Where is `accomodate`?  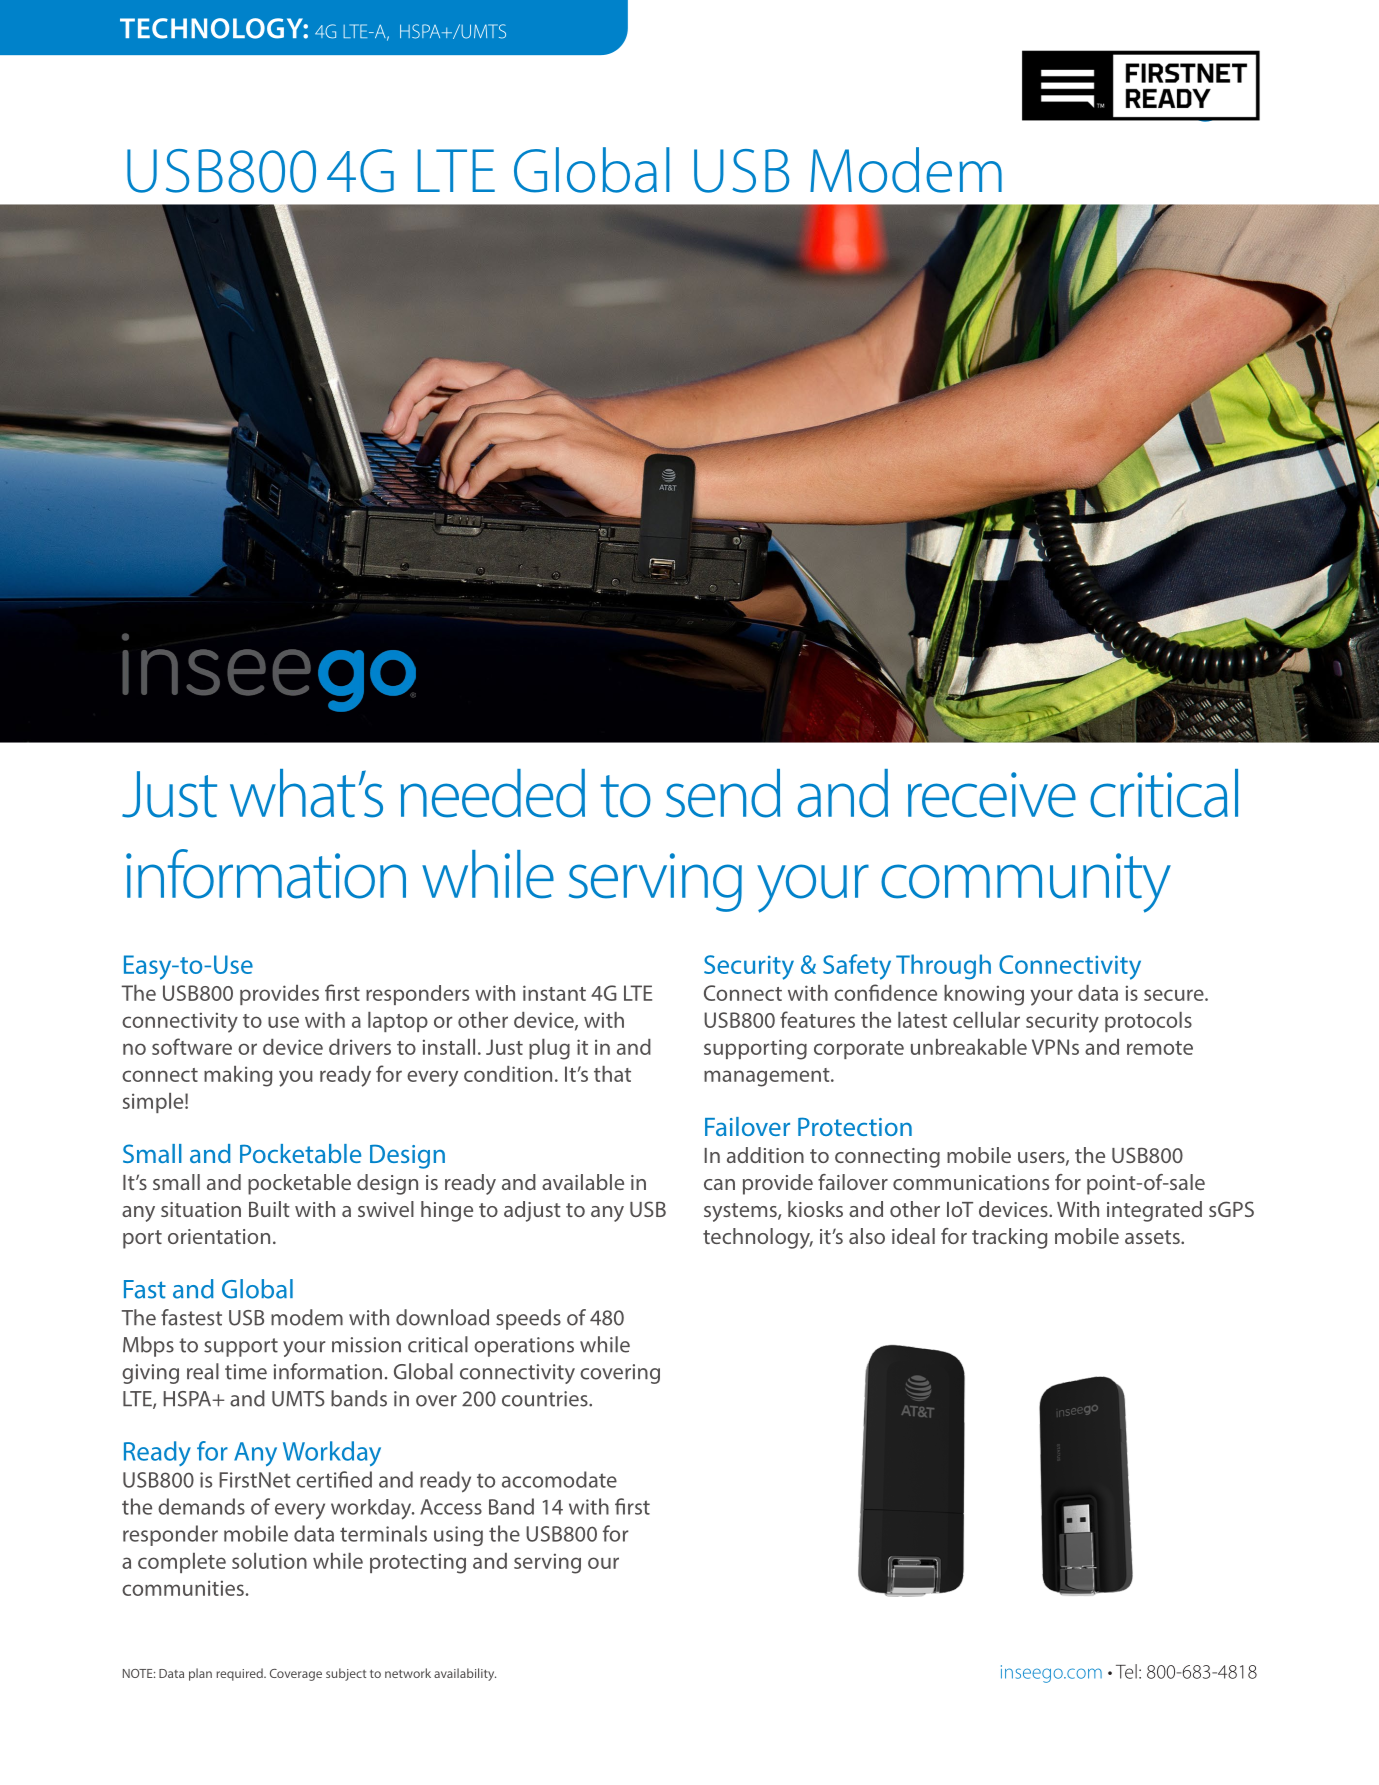
accomodate is located at coordinates (559, 1479).
